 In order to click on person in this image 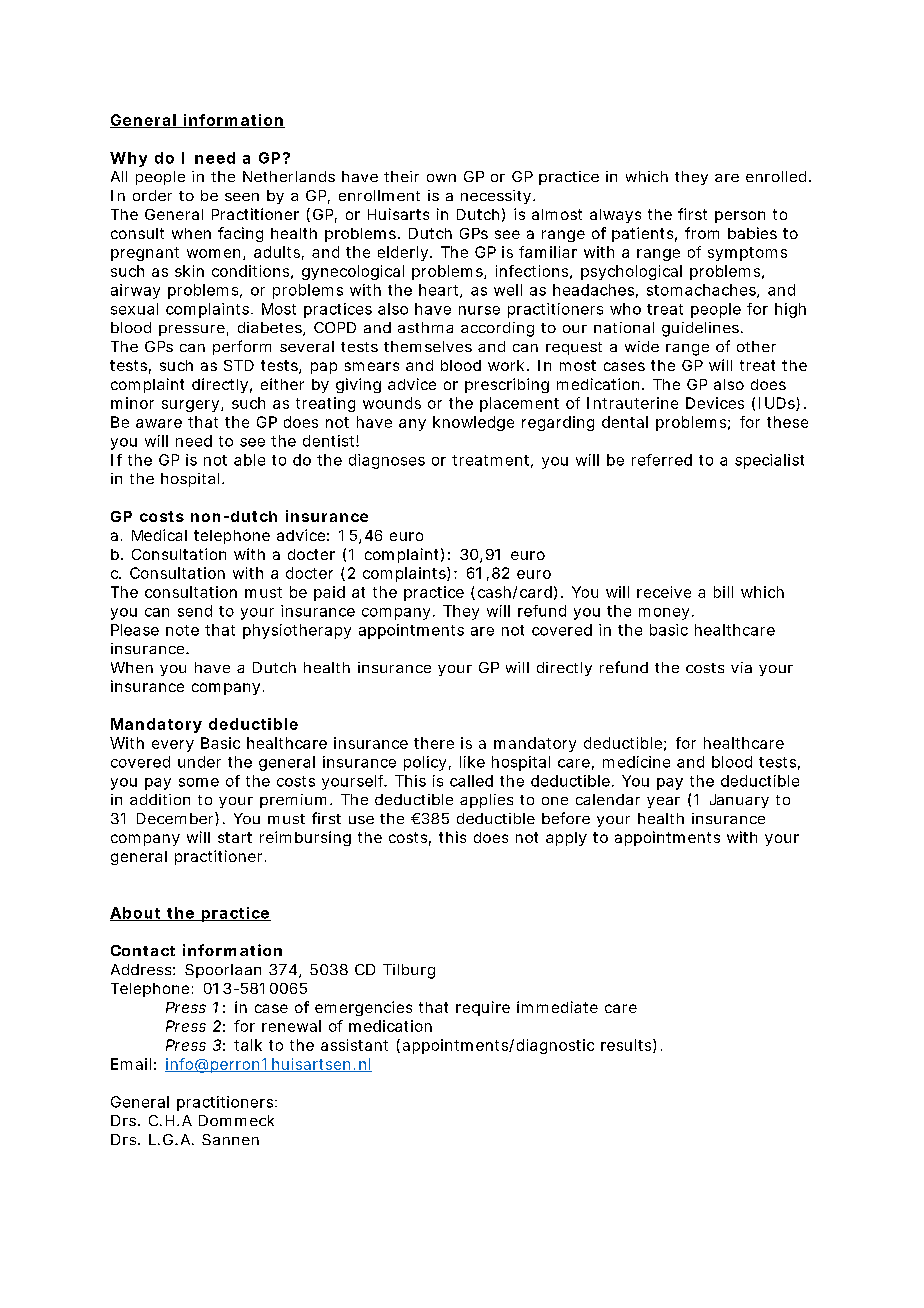, I will do `click(740, 217)`.
